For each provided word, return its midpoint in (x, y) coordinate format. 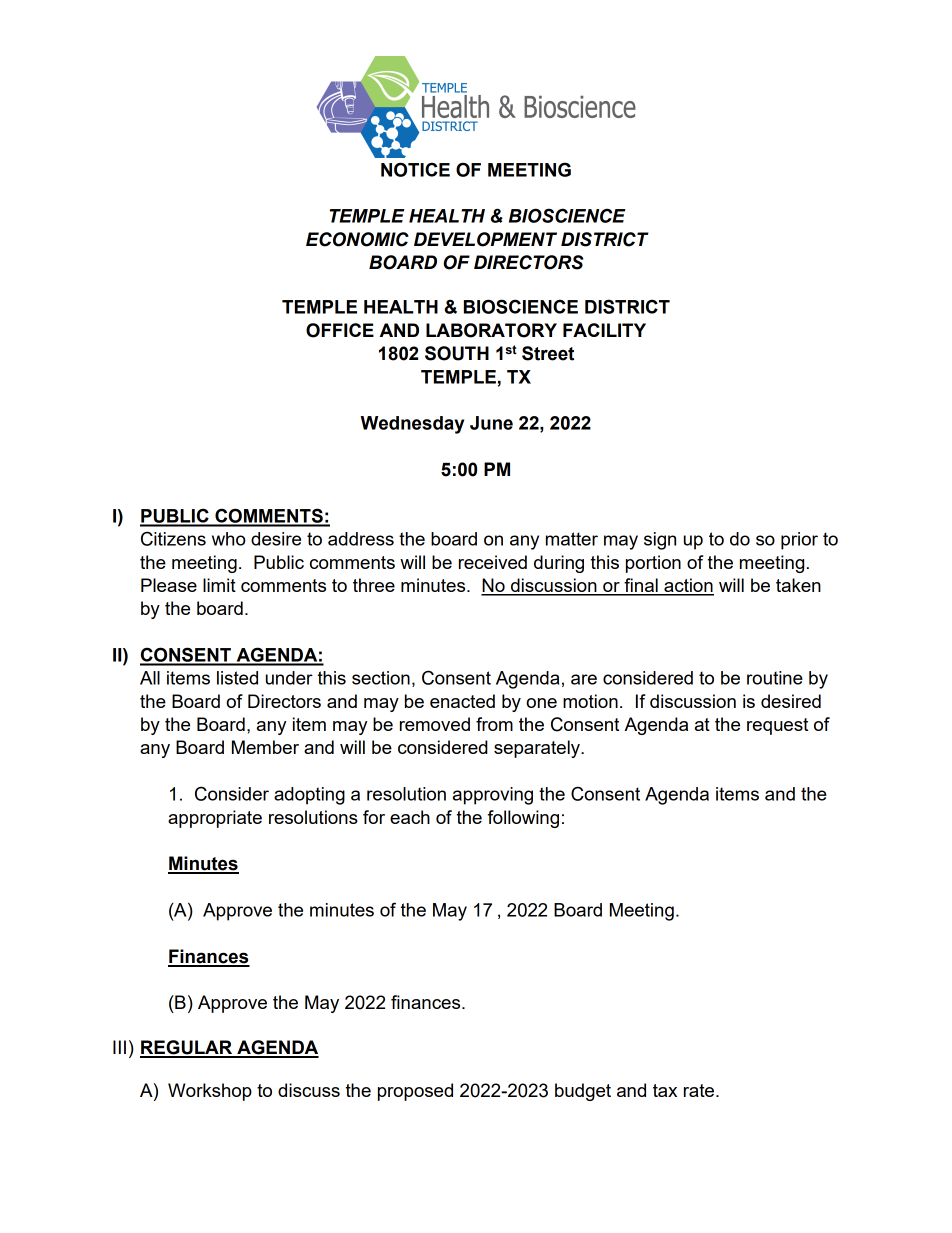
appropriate (215, 819)
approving (493, 796)
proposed (415, 1092)
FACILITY (604, 330)
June (491, 423)
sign (660, 541)
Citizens (173, 538)
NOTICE (415, 169)
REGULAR (187, 1048)
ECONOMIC (357, 239)
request (777, 726)
